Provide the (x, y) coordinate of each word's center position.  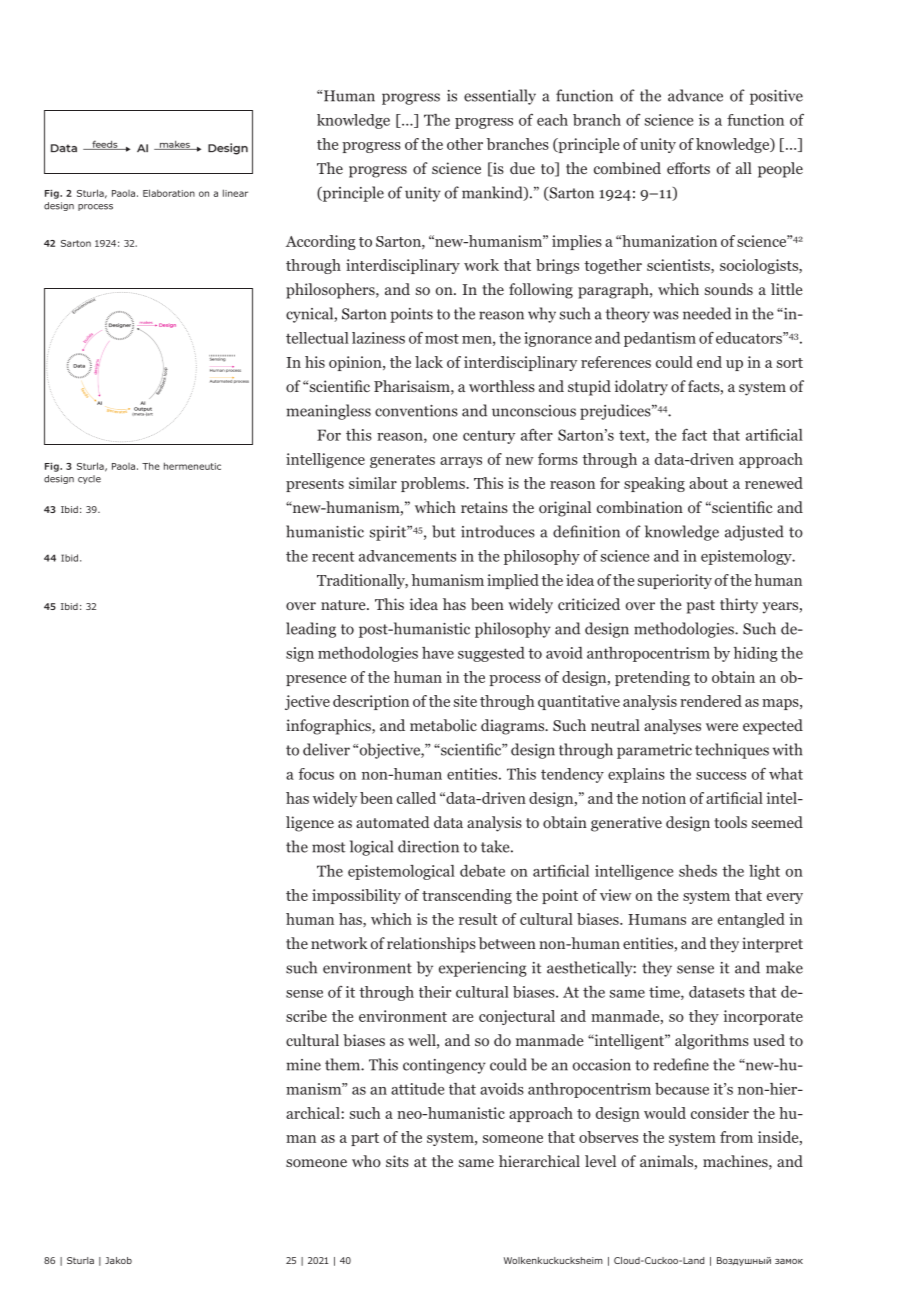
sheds (698, 871)
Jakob (118, 1260)
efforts (688, 168)
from (736, 1137)
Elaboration (169, 193)
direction (428, 846)
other (465, 144)
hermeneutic (192, 466)
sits (397, 1161)
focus (316, 774)
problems (434, 484)
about (708, 483)
